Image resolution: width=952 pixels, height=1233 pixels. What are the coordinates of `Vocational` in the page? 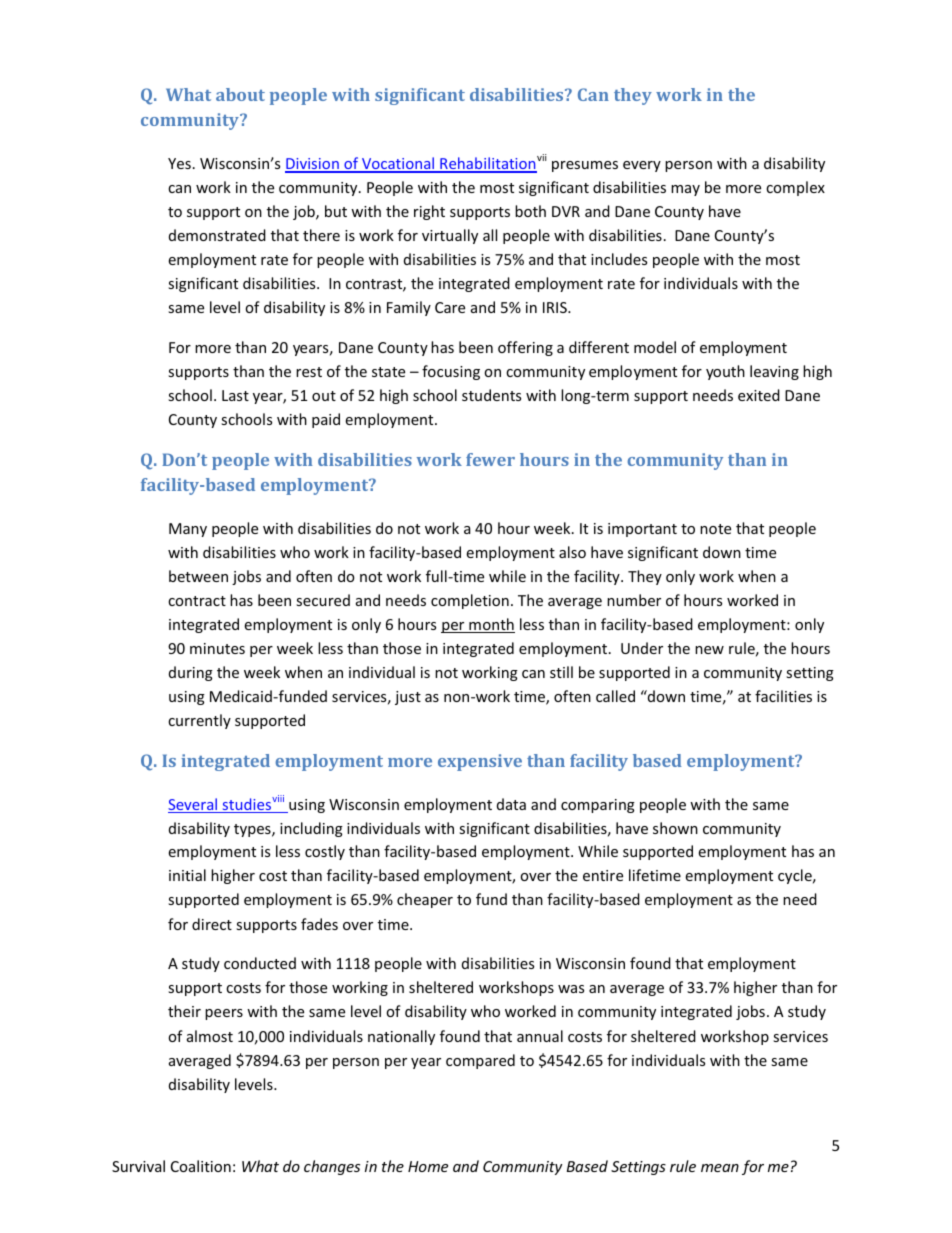 It's located at (398, 164).
